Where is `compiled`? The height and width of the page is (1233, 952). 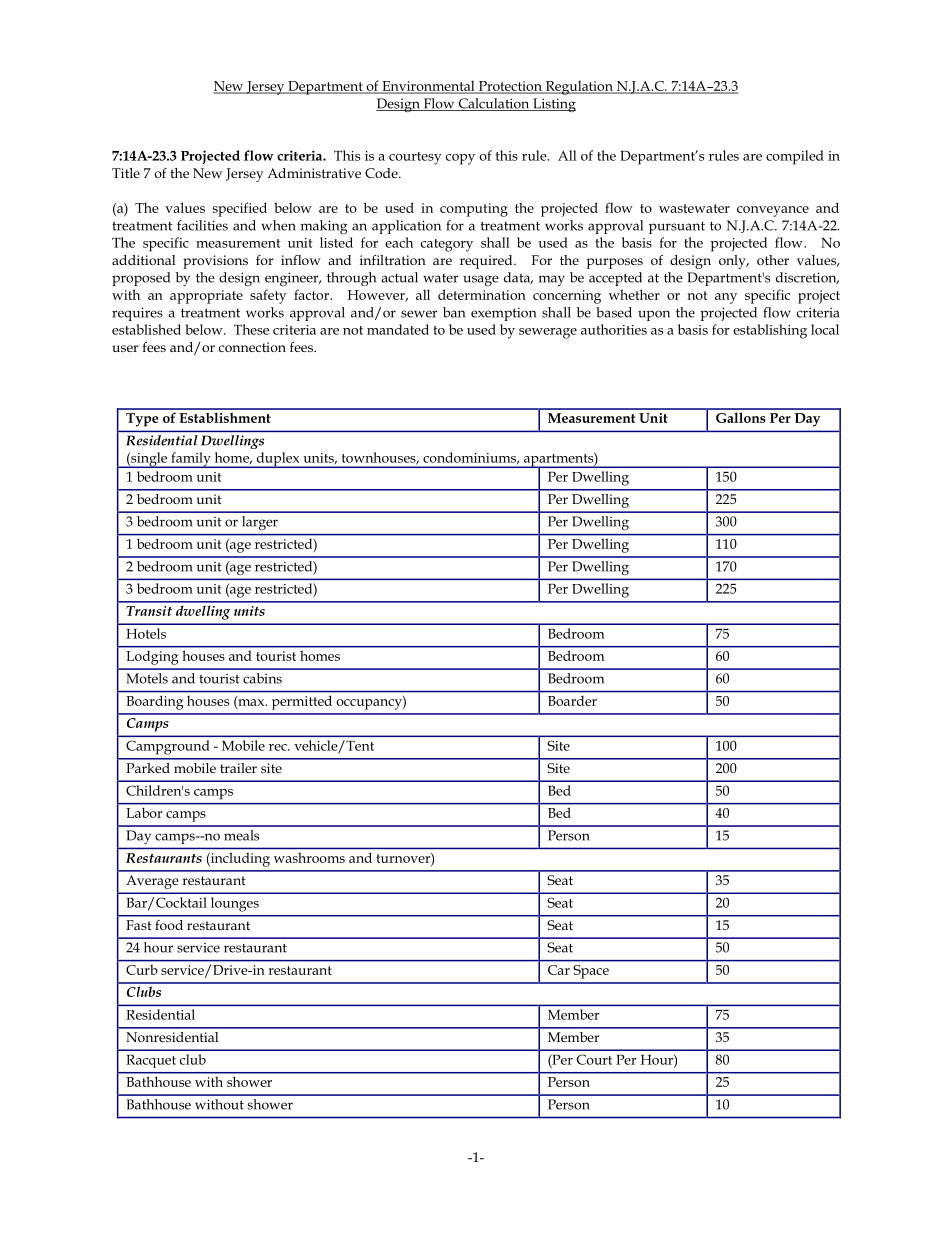 compiled is located at coordinates (795, 157).
